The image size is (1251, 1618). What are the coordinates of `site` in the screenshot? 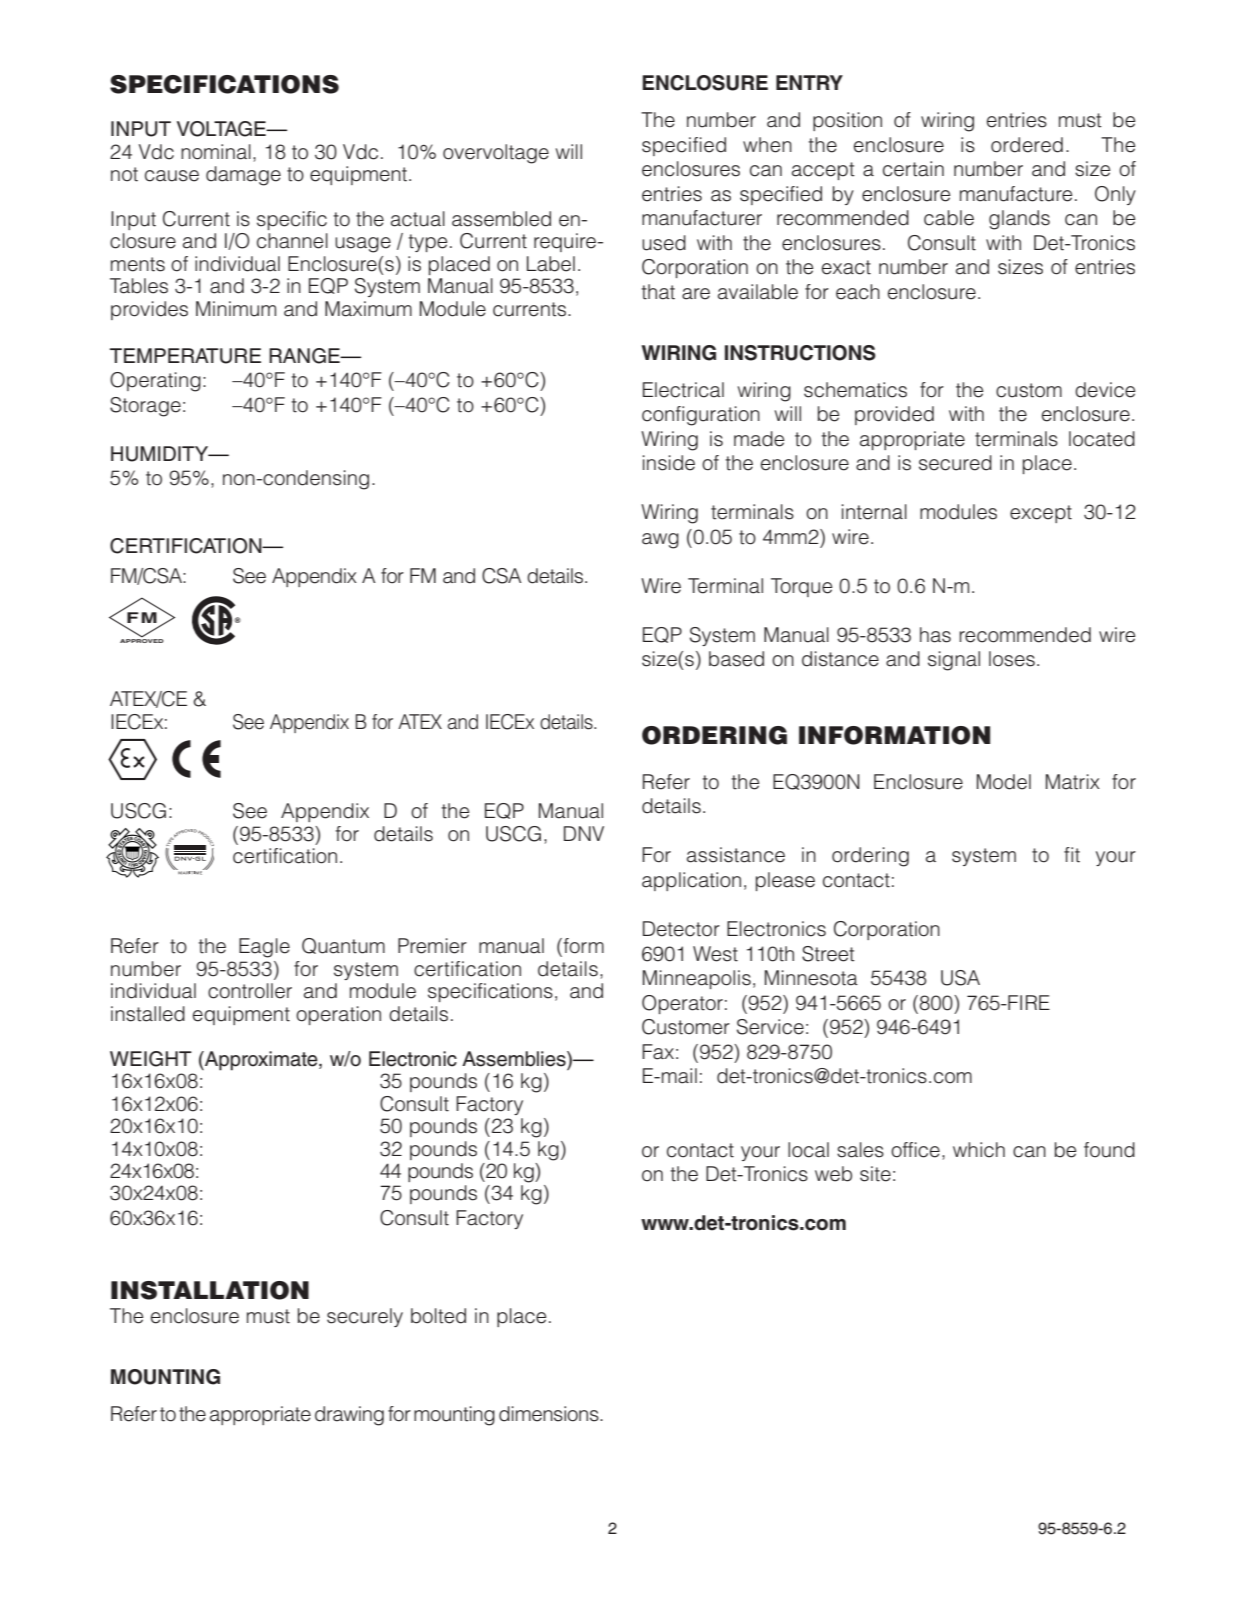 It's located at (875, 1174).
